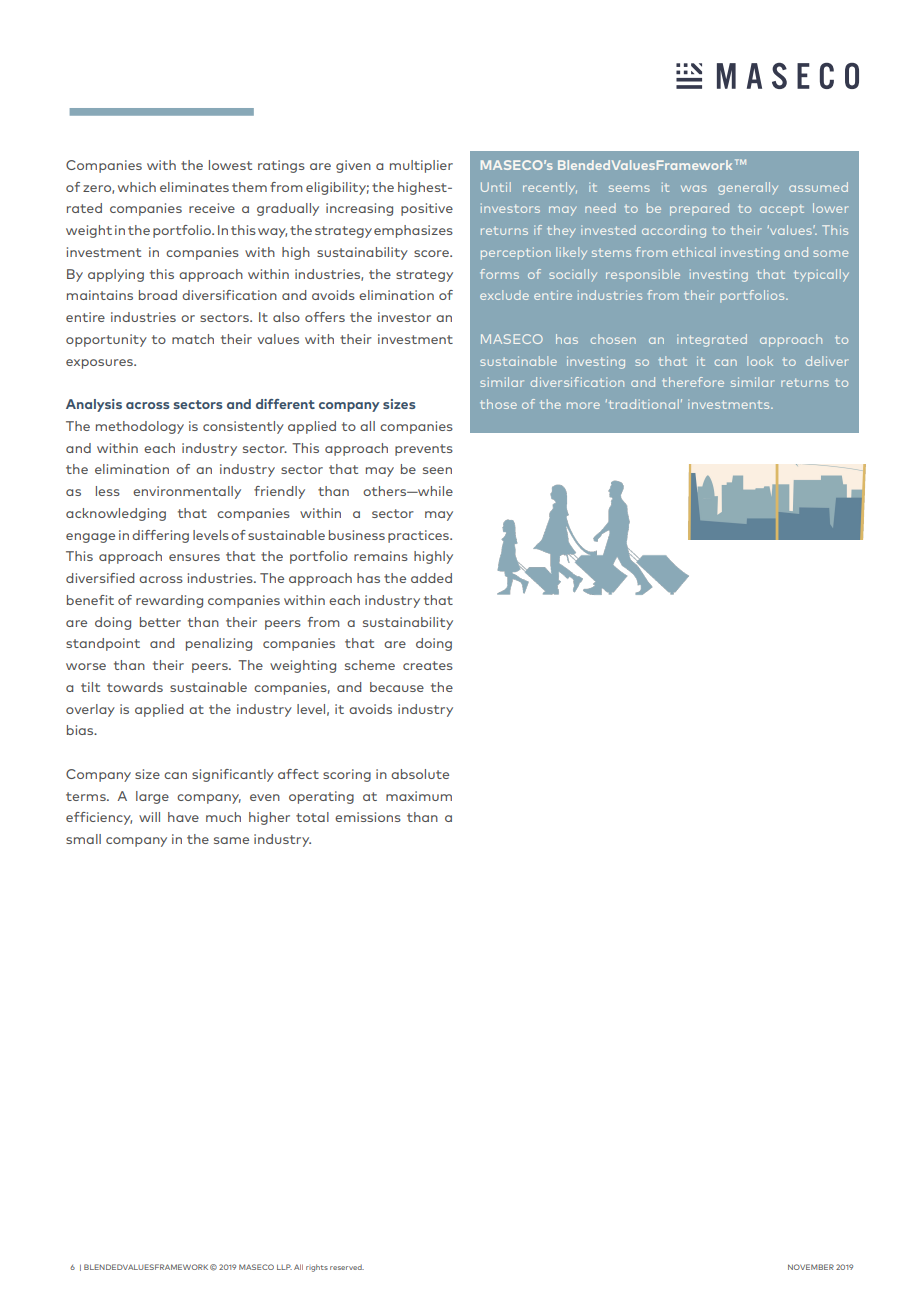 The width and height of the document is (924, 1308). I want to click on towards, so click(135, 687).
